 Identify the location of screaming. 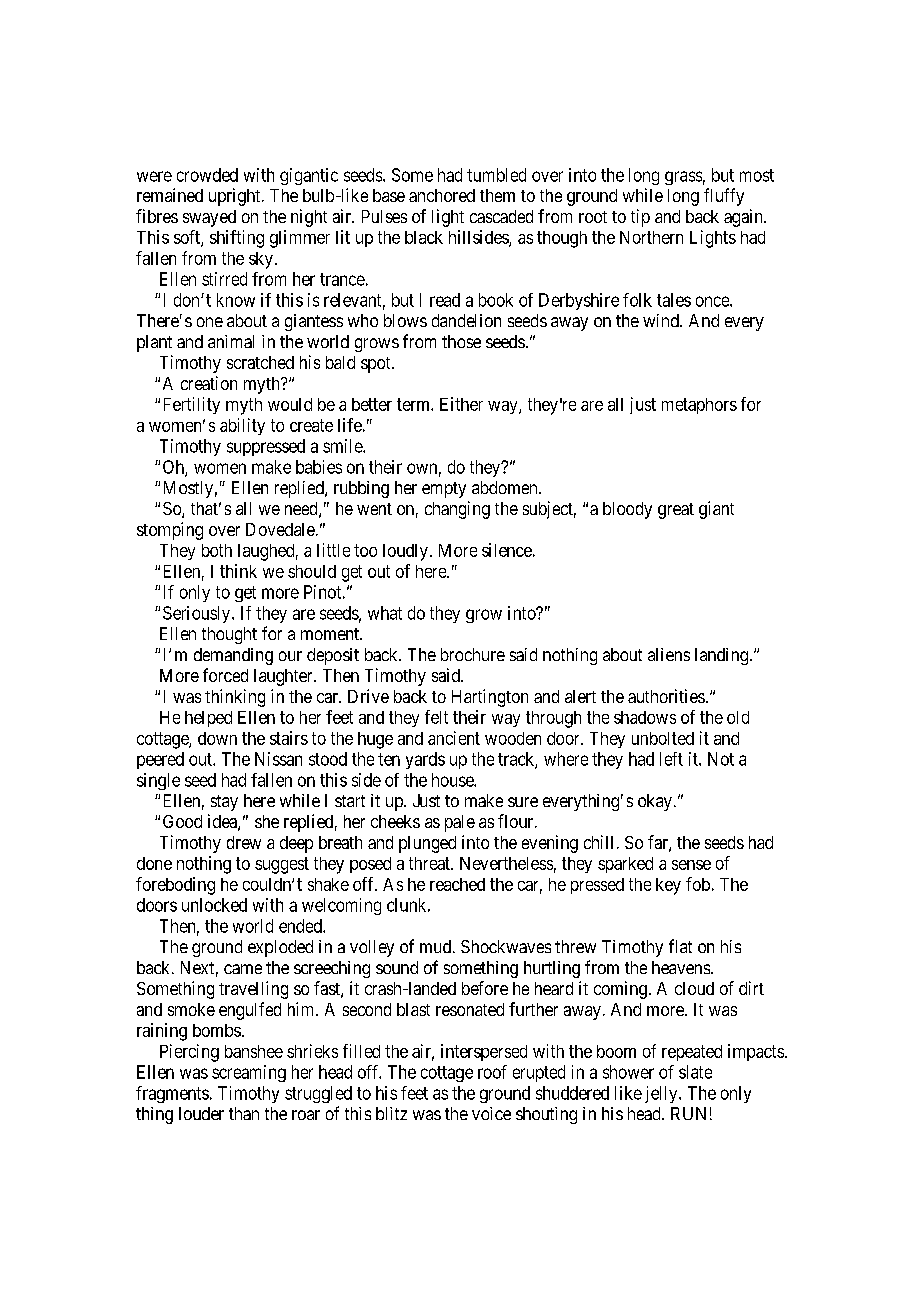
(249, 1073).
